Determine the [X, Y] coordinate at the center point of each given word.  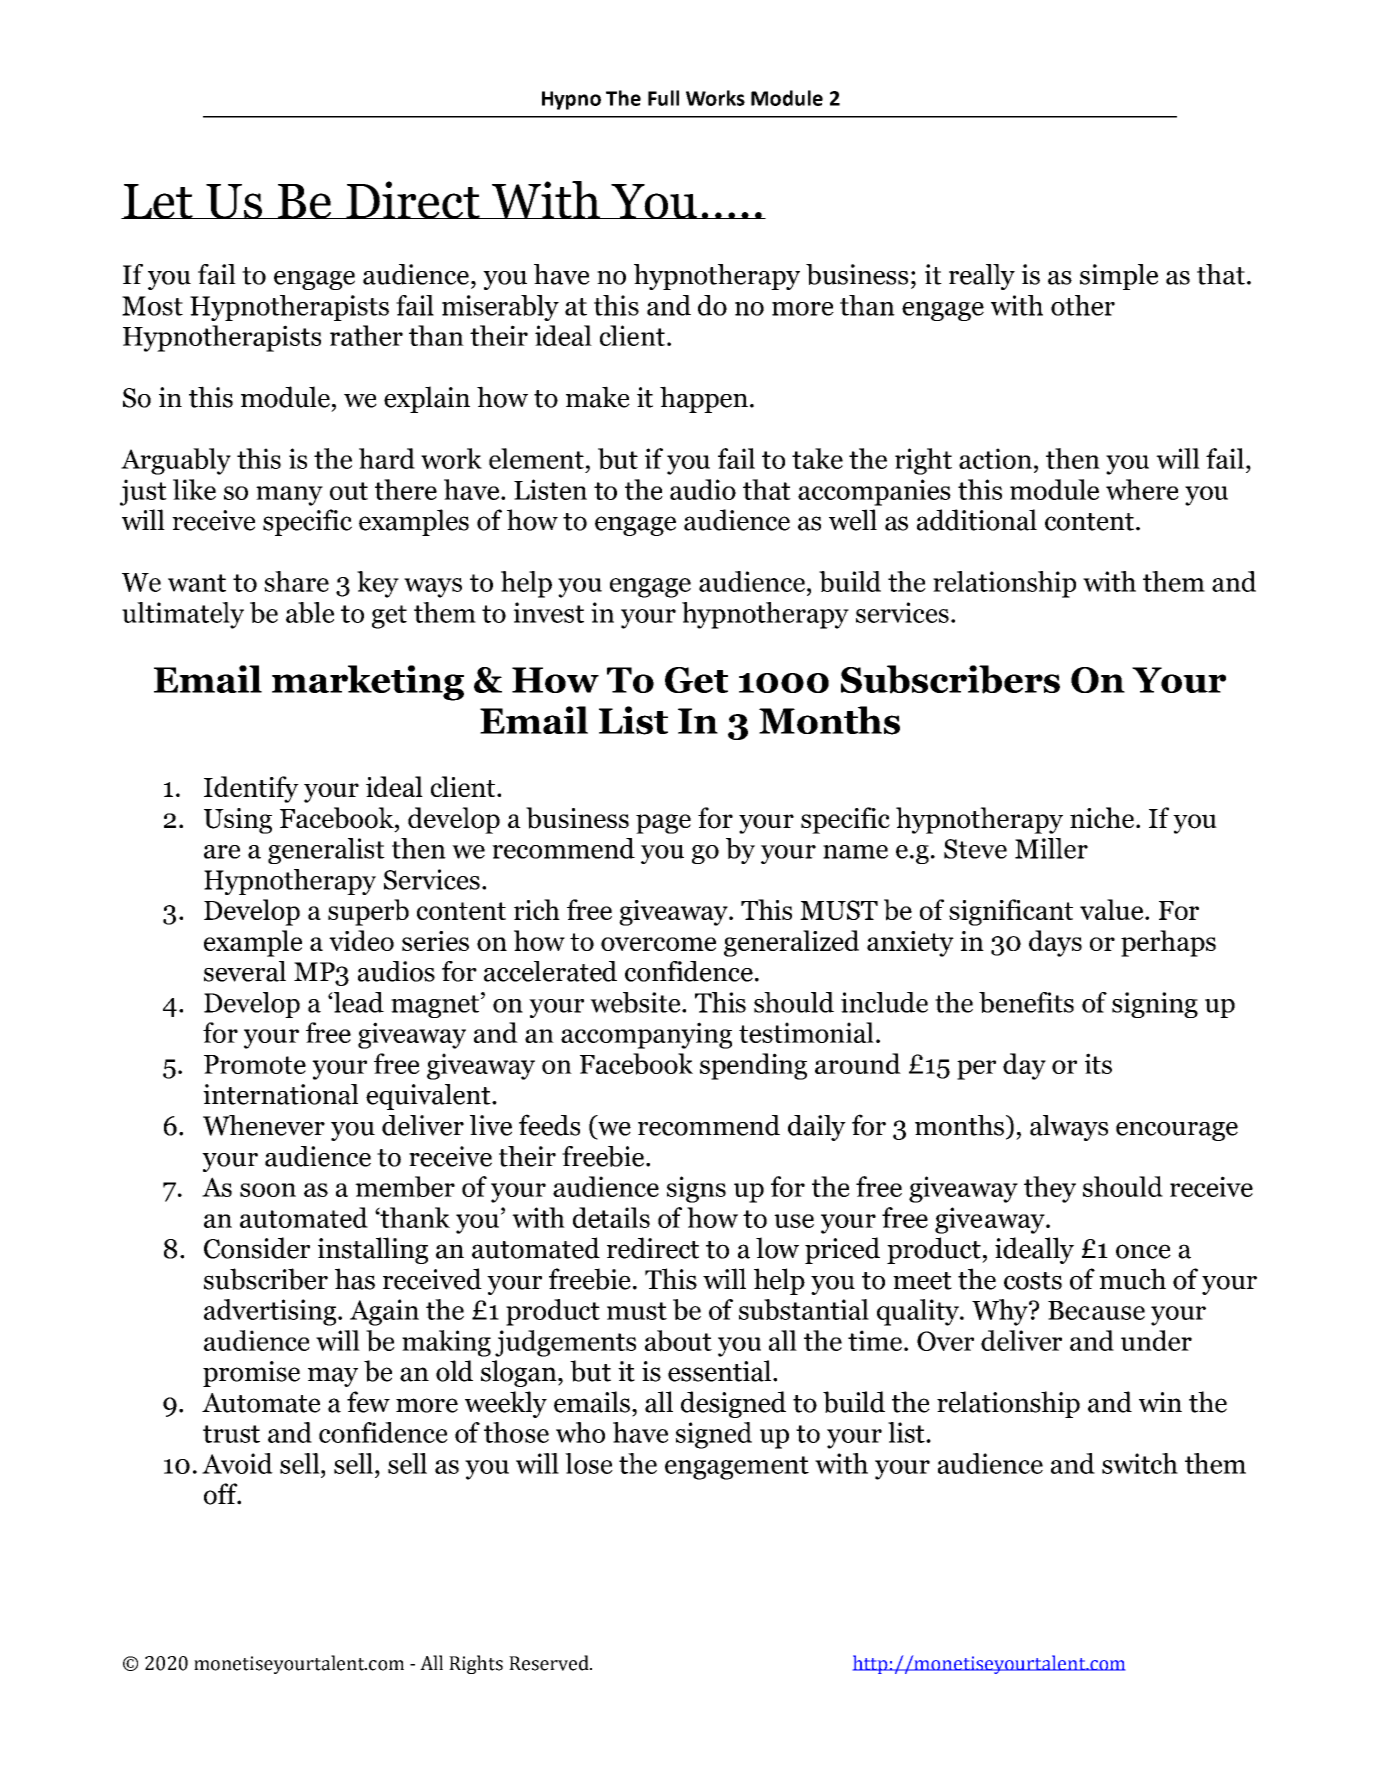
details [611, 1217]
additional [977, 520]
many [289, 496]
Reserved [550, 1663]
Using [238, 821]
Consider [257, 1248]
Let [158, 201]
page [663, 824]
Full [663, 98]
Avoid [237, 1463]
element [536, 458]
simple [1119, 277]
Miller [1051, 848]
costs [1033, 1281]
